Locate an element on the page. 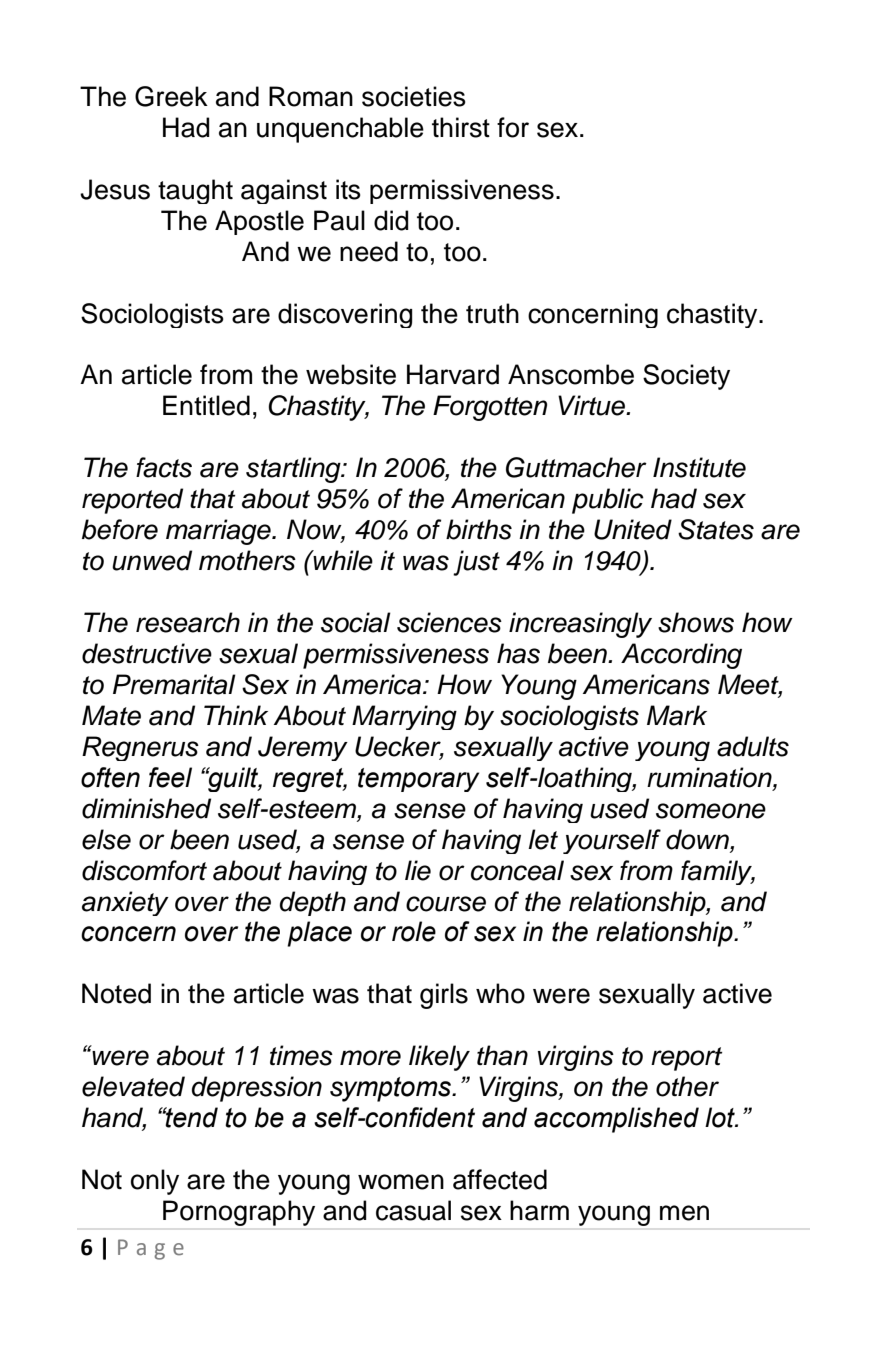  societies is located at coordinates (414, 96).
